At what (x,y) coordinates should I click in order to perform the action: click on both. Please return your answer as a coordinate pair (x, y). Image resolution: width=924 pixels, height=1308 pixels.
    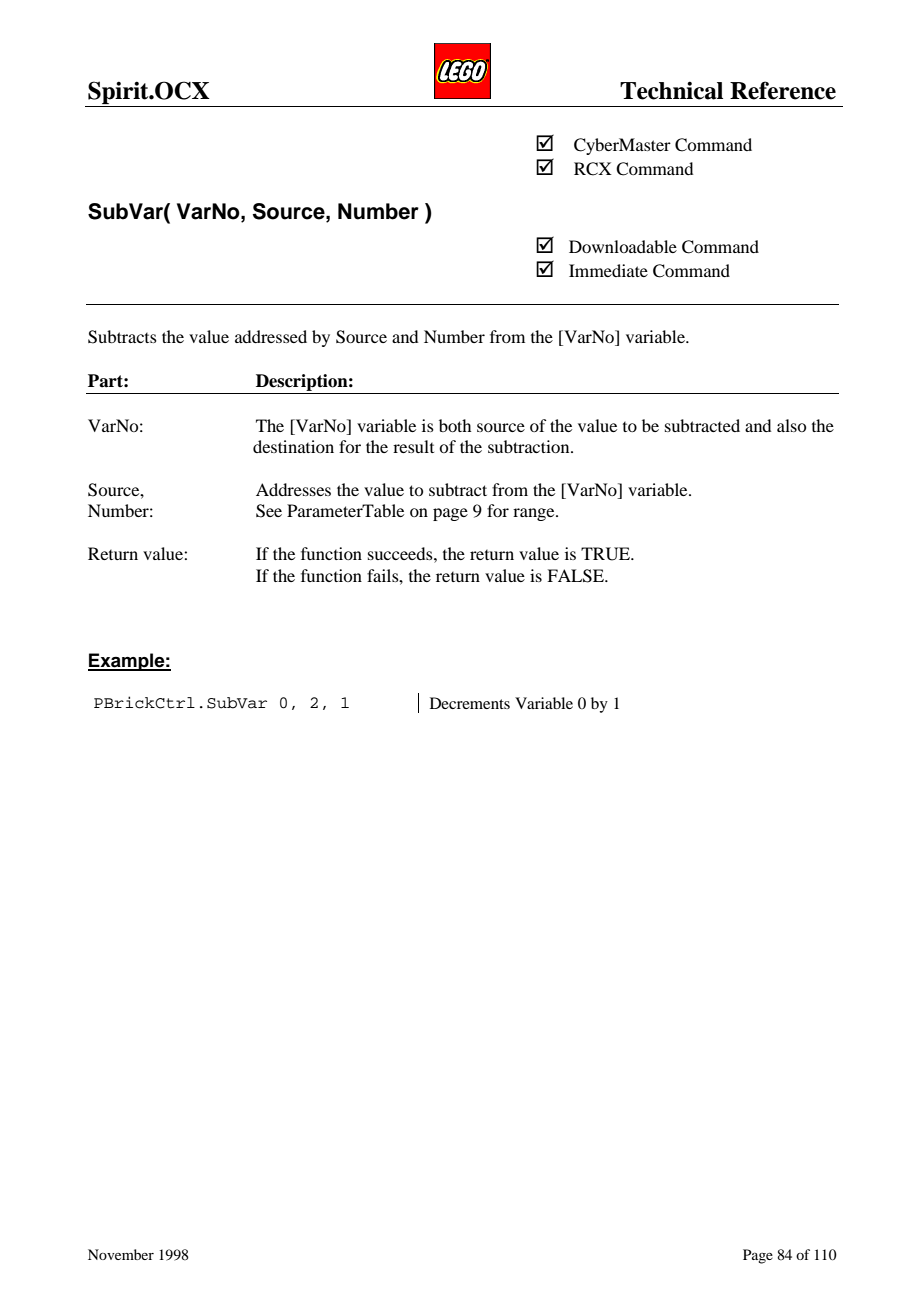
    Looking at the image, I should click on (455, 425).
